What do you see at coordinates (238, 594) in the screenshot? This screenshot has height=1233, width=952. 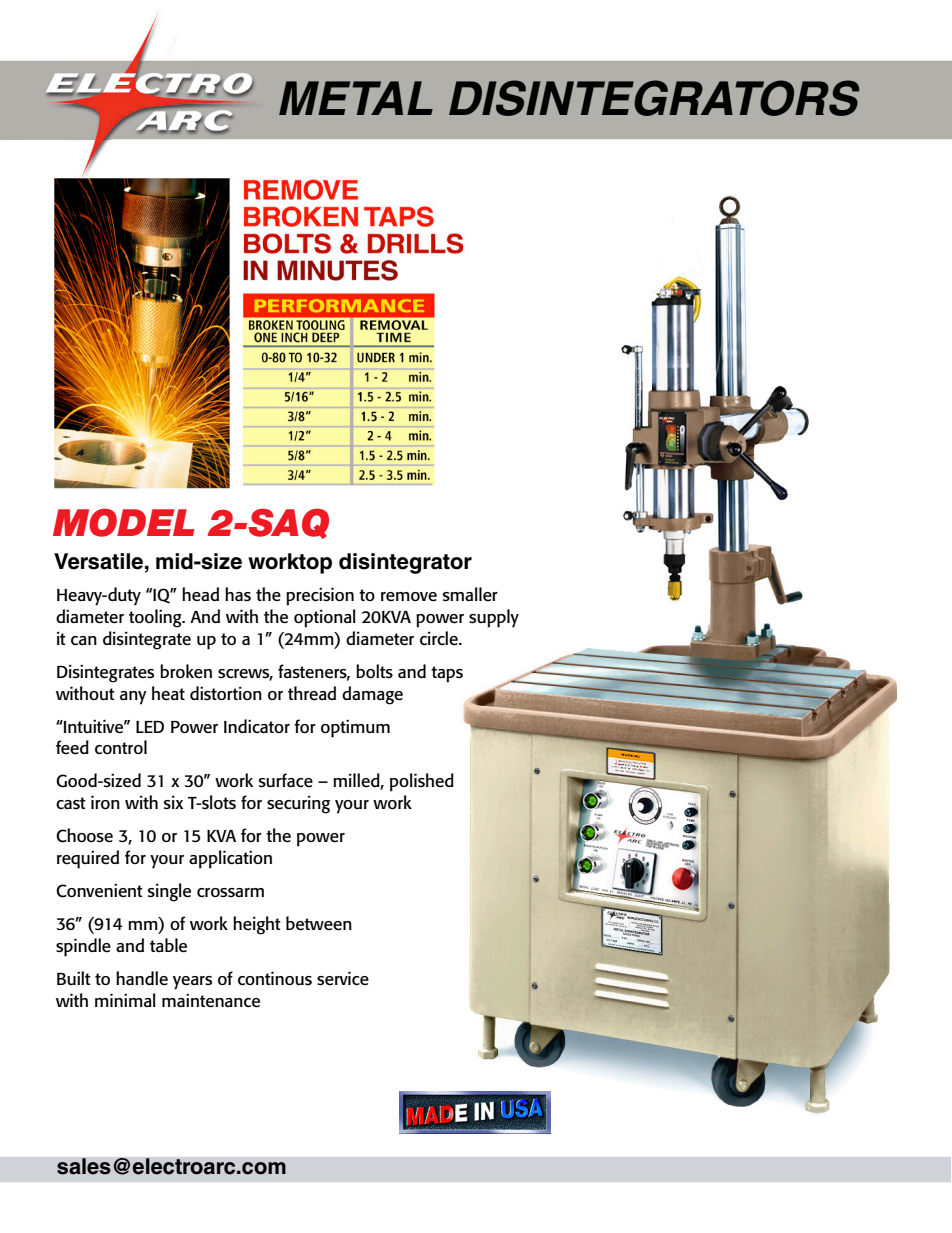 I see `has` at bounding box center [238, 594].
